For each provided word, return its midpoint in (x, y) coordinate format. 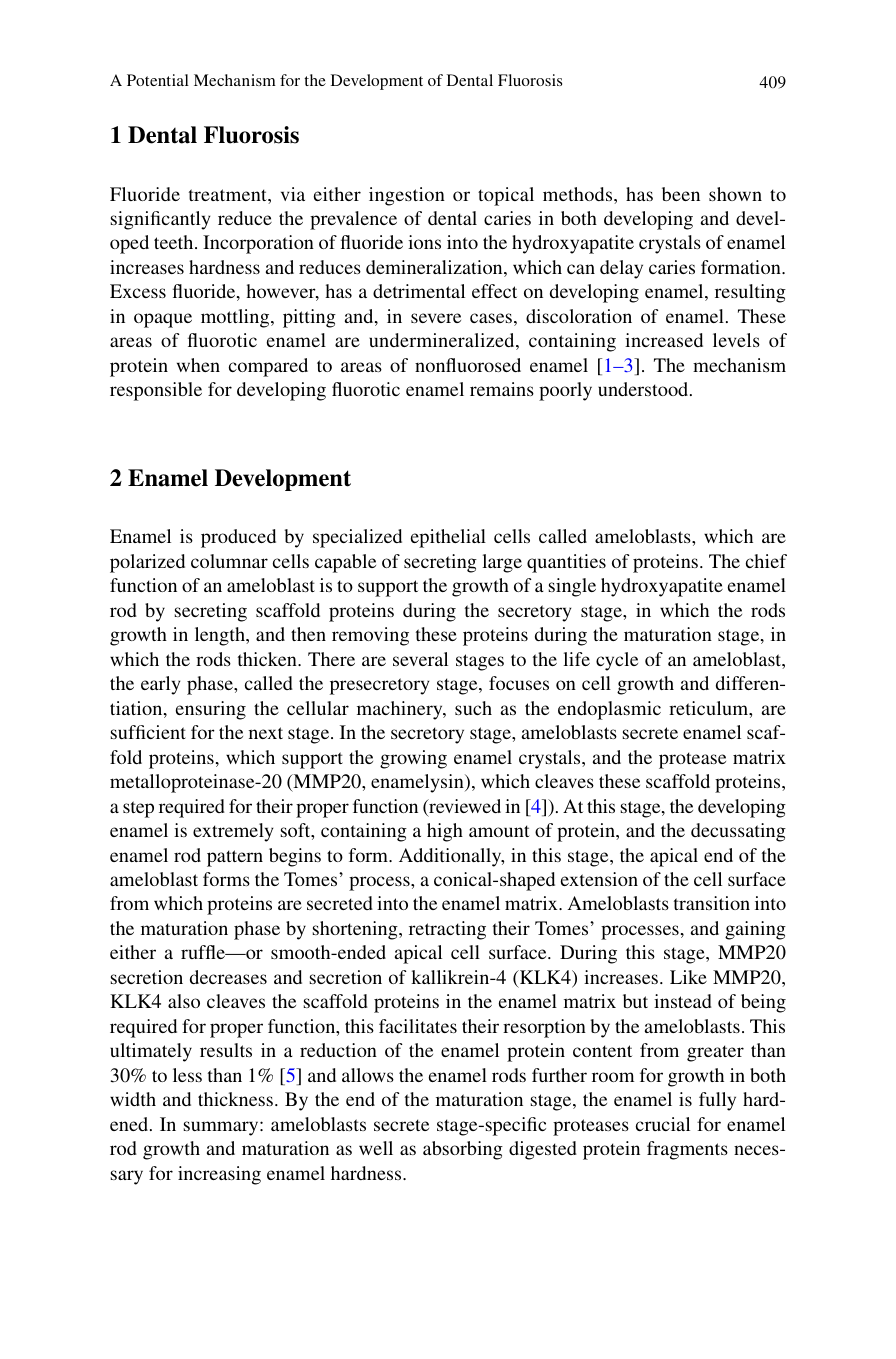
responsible (156, 391)
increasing (219, 1175)
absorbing (463, 1150)
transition (712, 903)
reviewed (464, 807)
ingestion (407, 196)
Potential (158, 80)
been (681, 194)
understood (644, 389)
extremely (233, 832)
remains (502, 389)
